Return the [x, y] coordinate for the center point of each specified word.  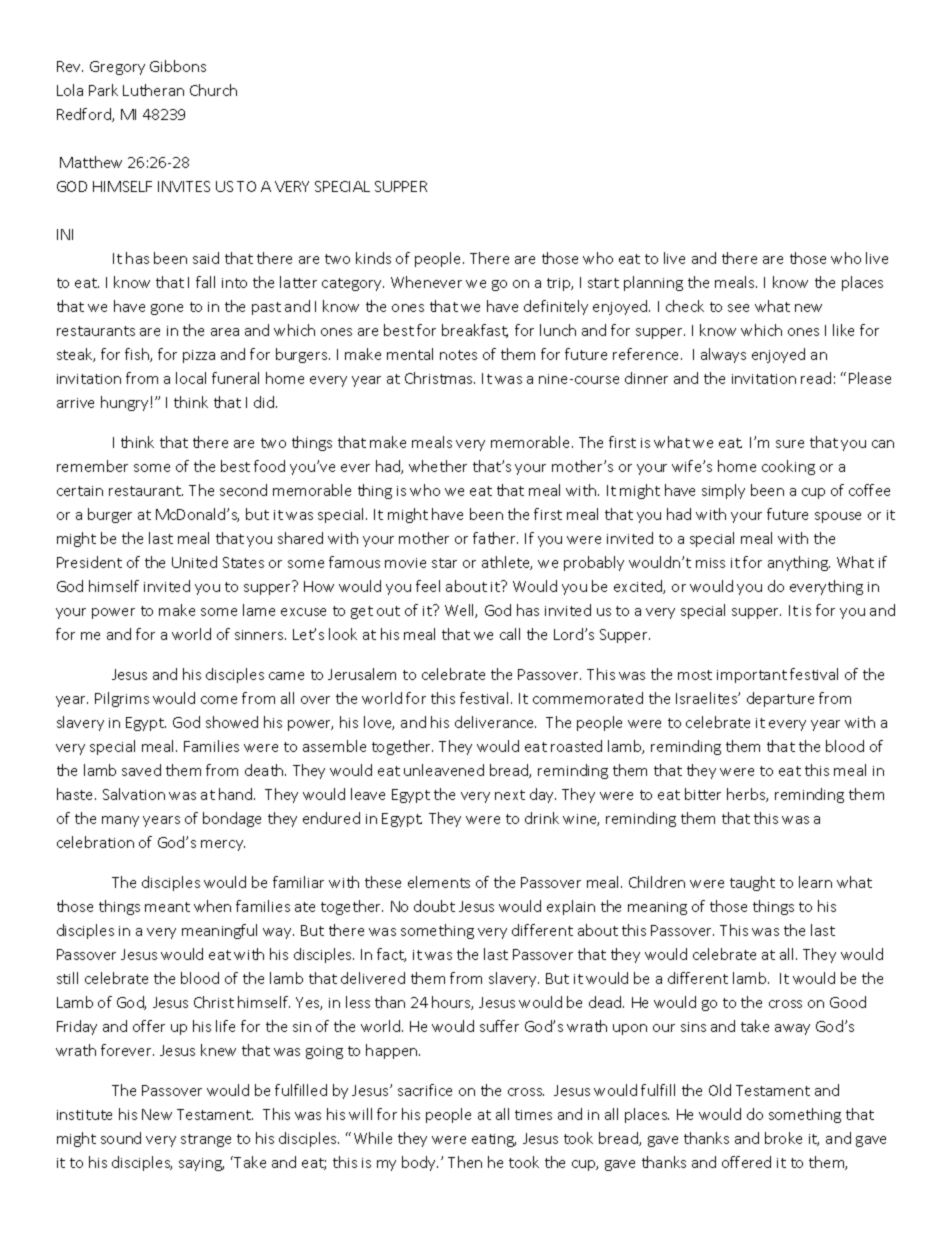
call [510, 634]
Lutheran [153, 90]
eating [494, 1140]
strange [206, 1140]
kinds [373, 258]
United [194, 562]
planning [653, 283]
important [752, 676]
